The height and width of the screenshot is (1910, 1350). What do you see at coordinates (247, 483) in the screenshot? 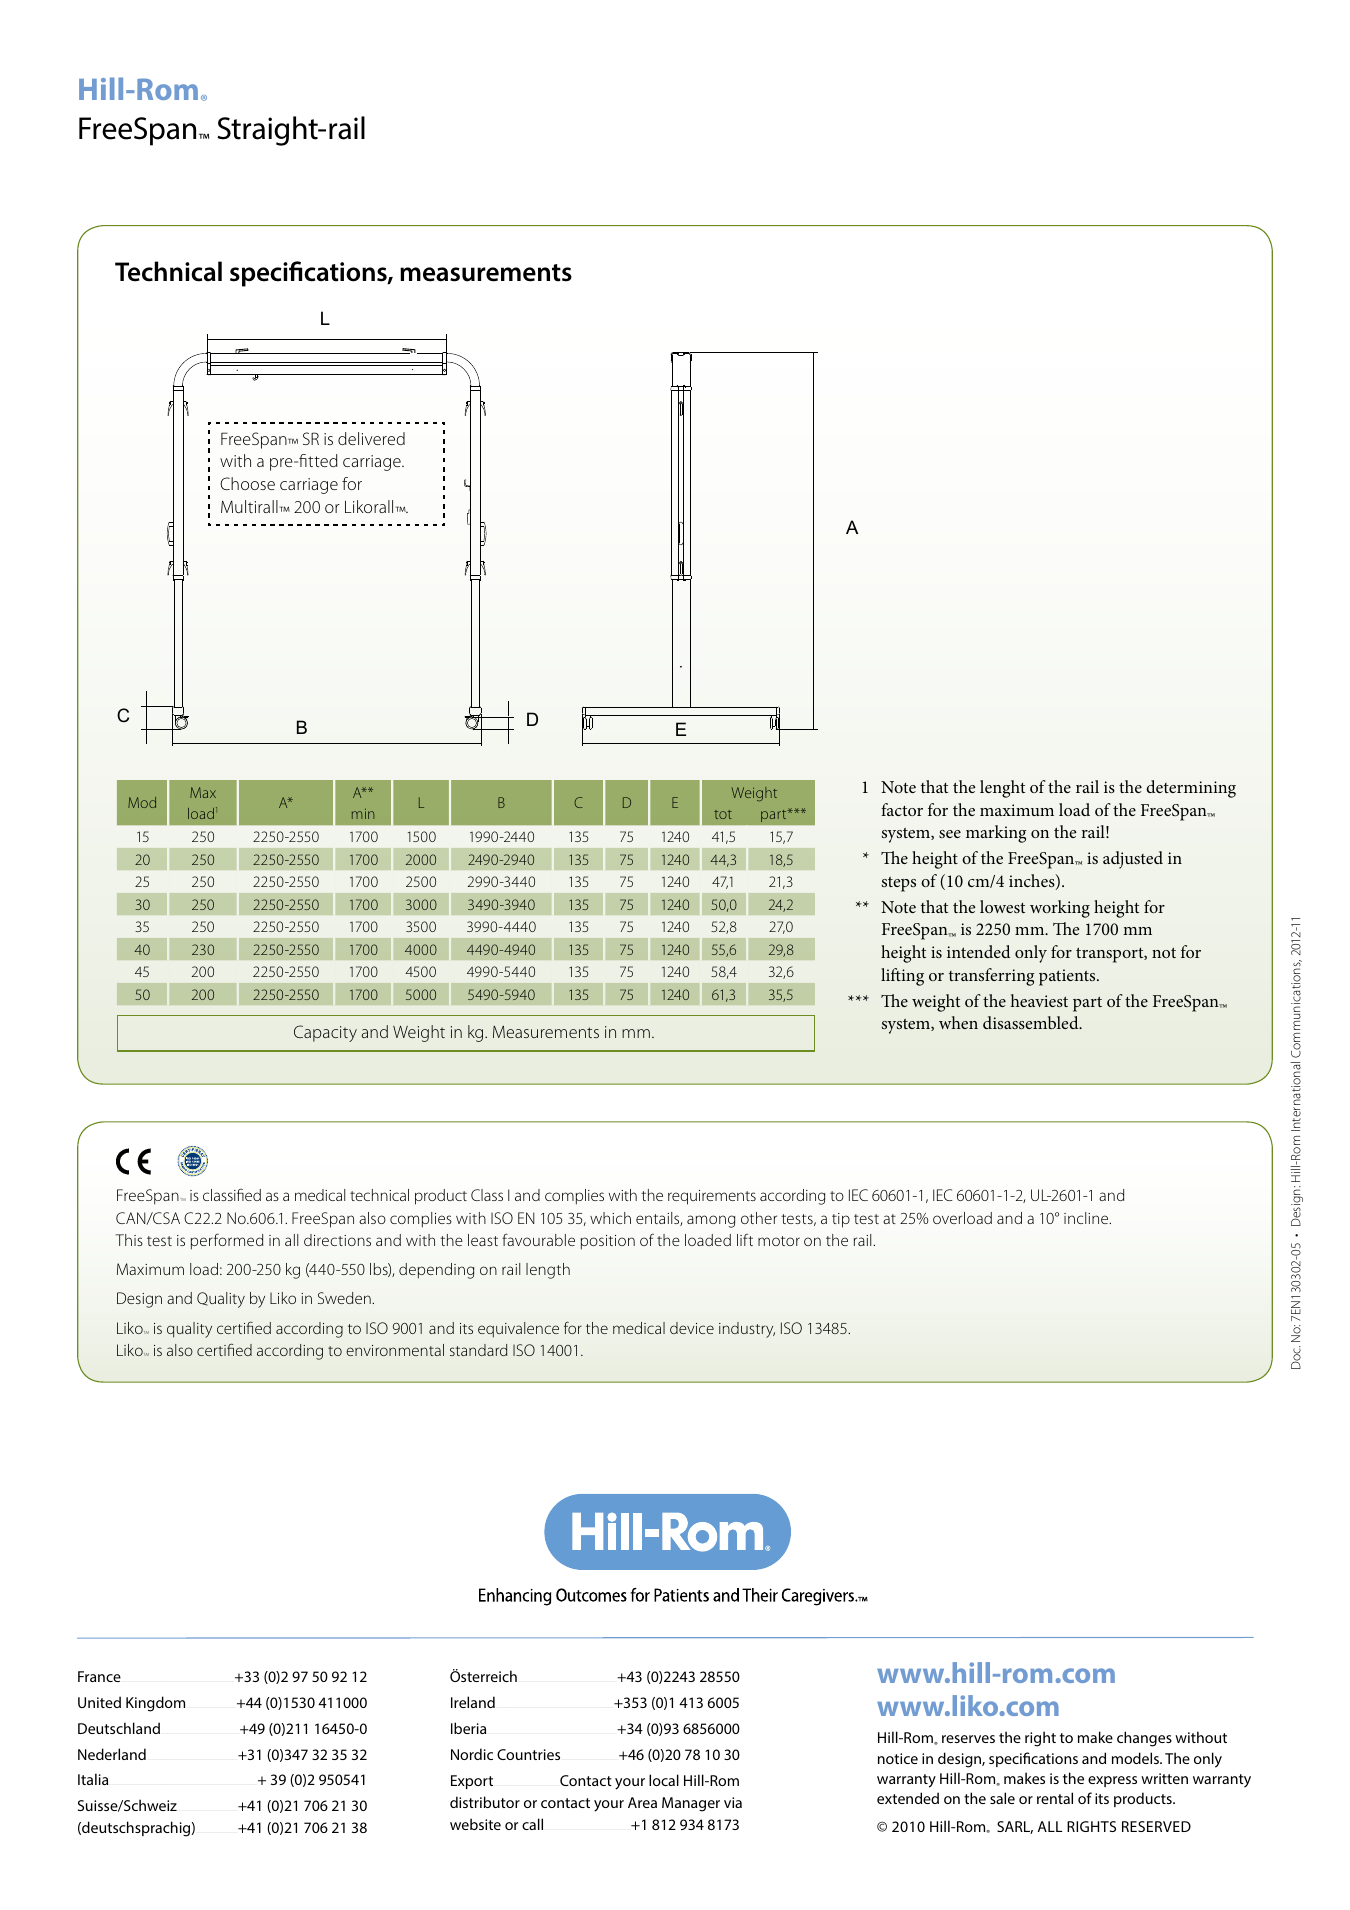
I see `Choose` at bounding box center [247, 483].
